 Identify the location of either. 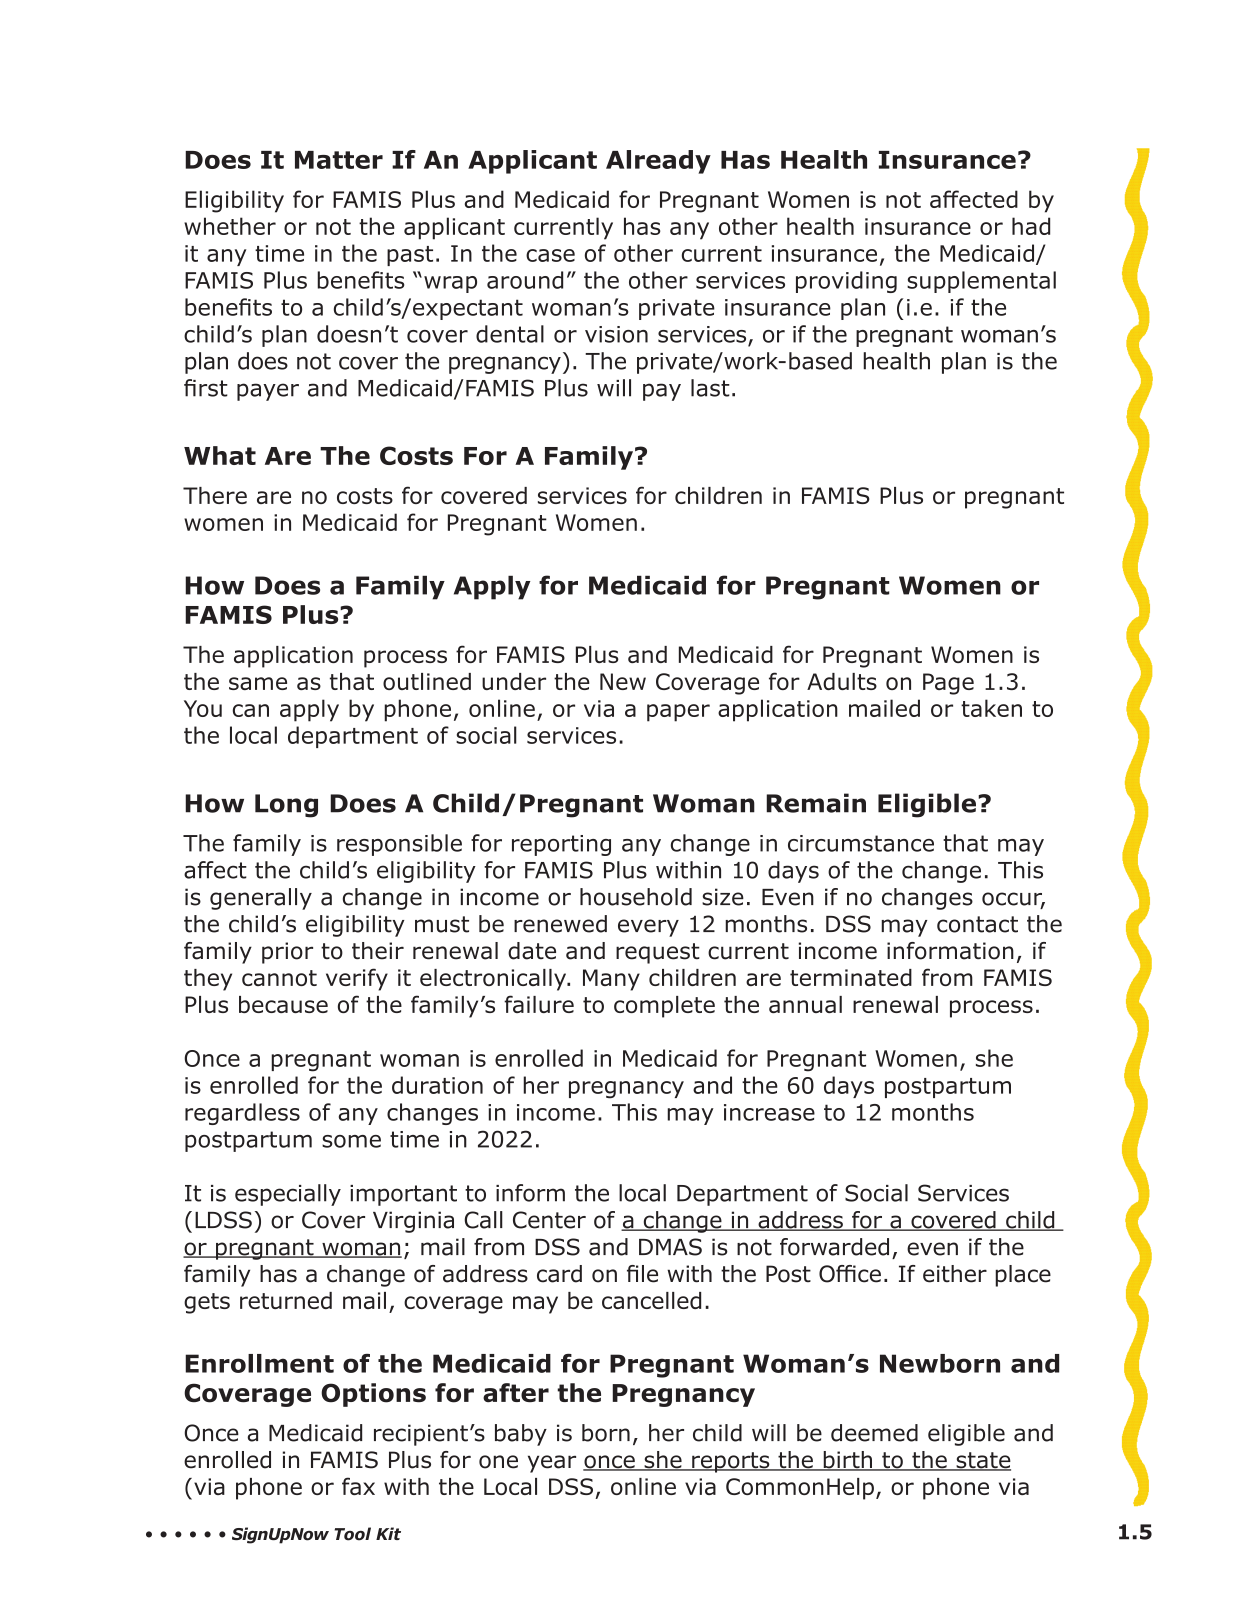
(955, 1274).
